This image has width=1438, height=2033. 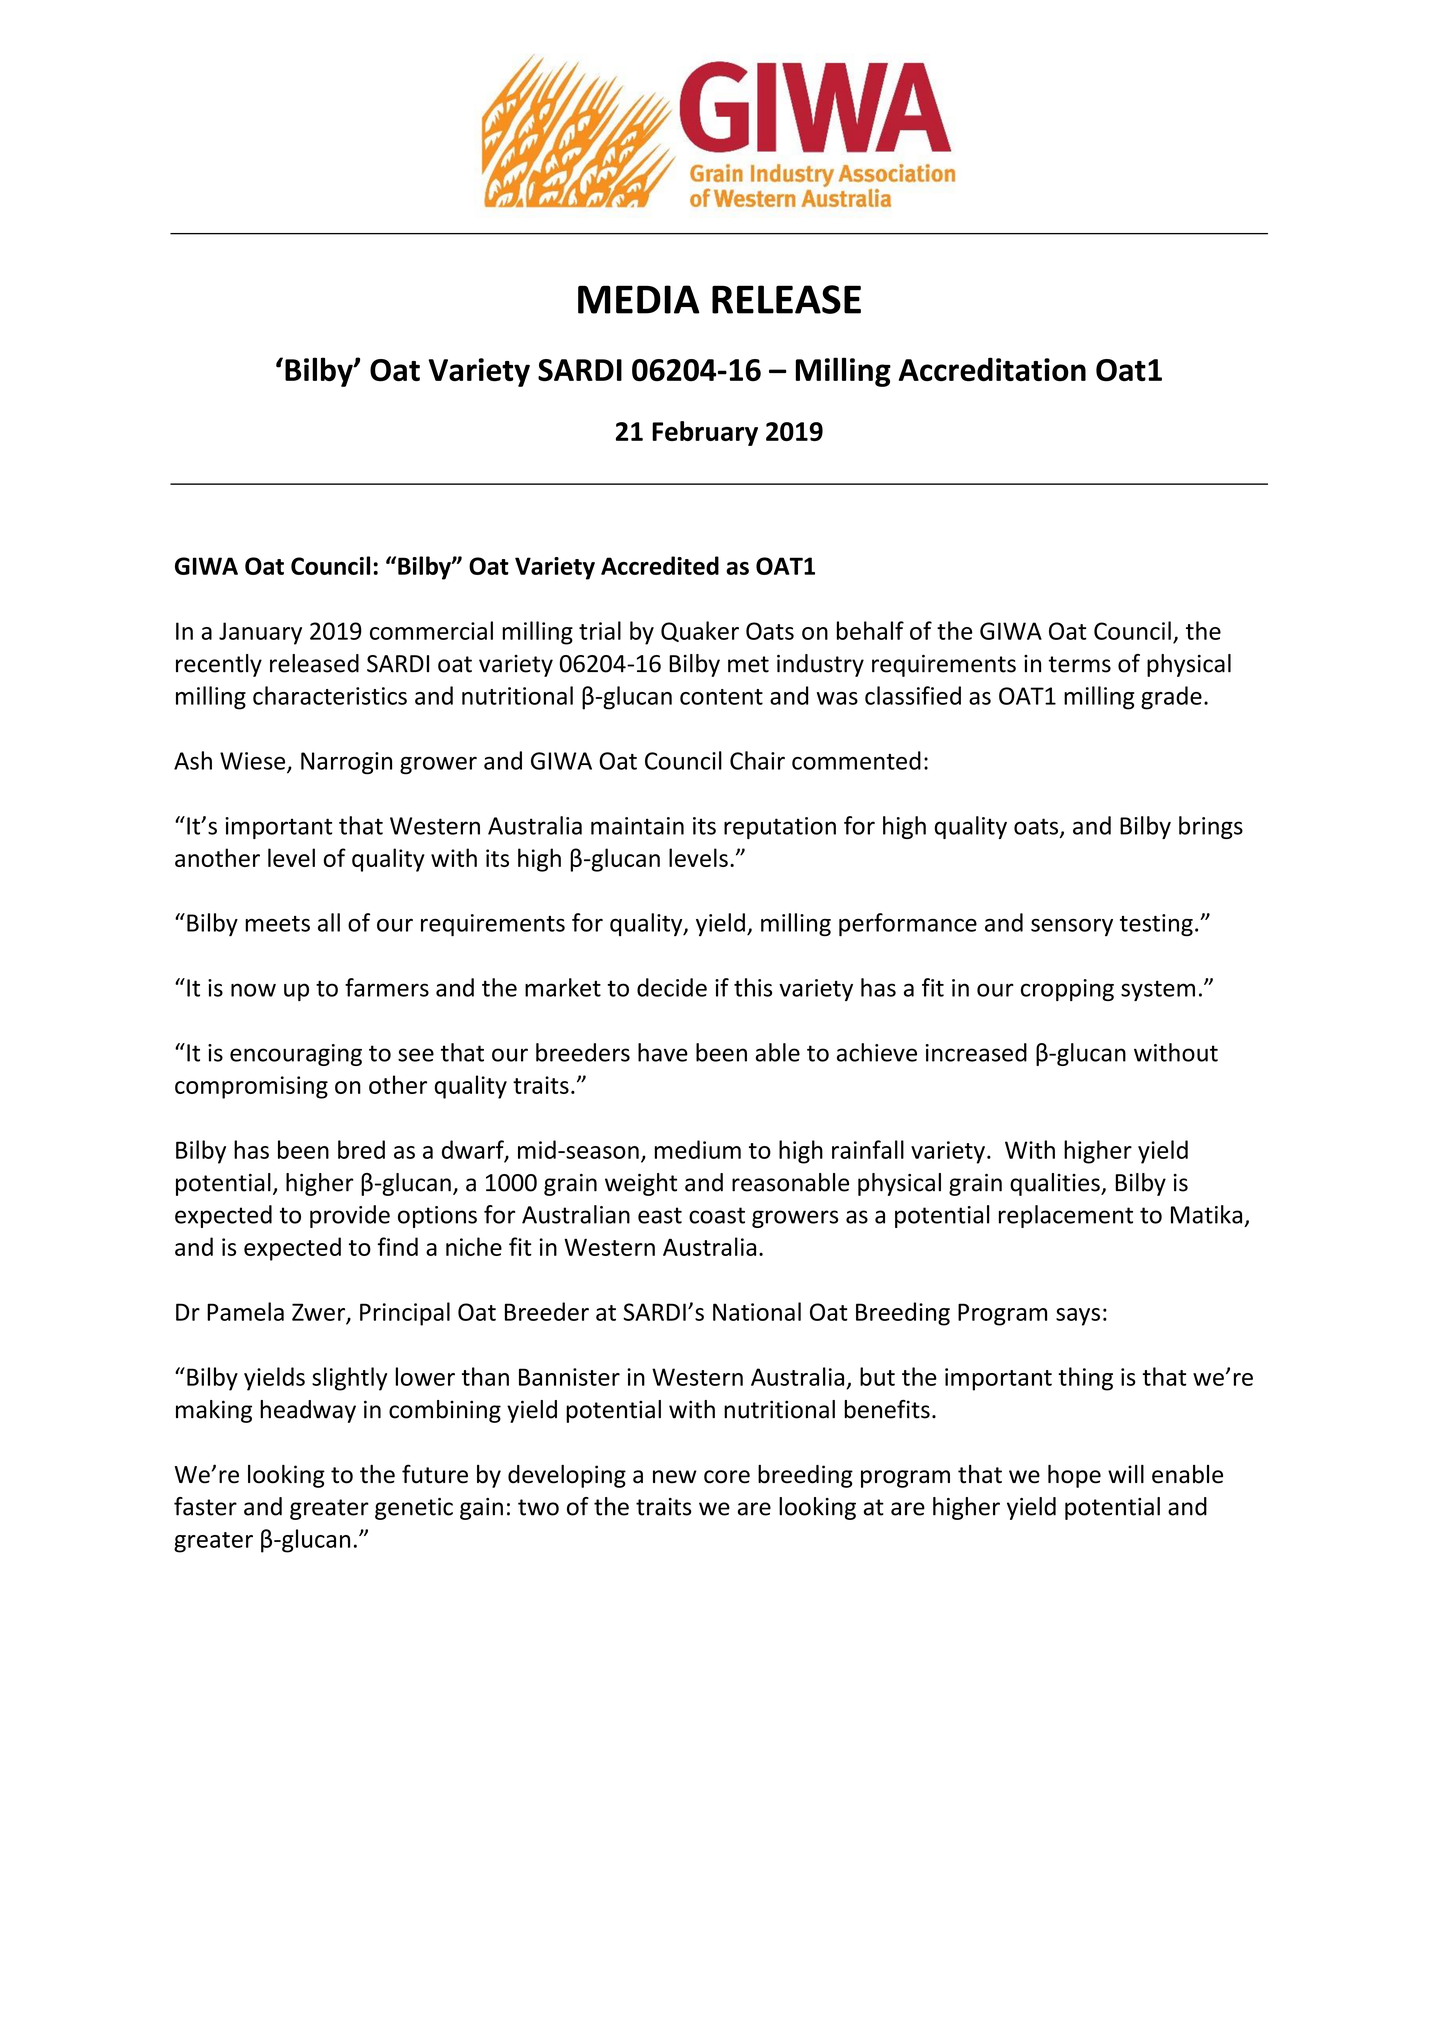 I want to click on replacement, so click(x=1066, y=1216).
